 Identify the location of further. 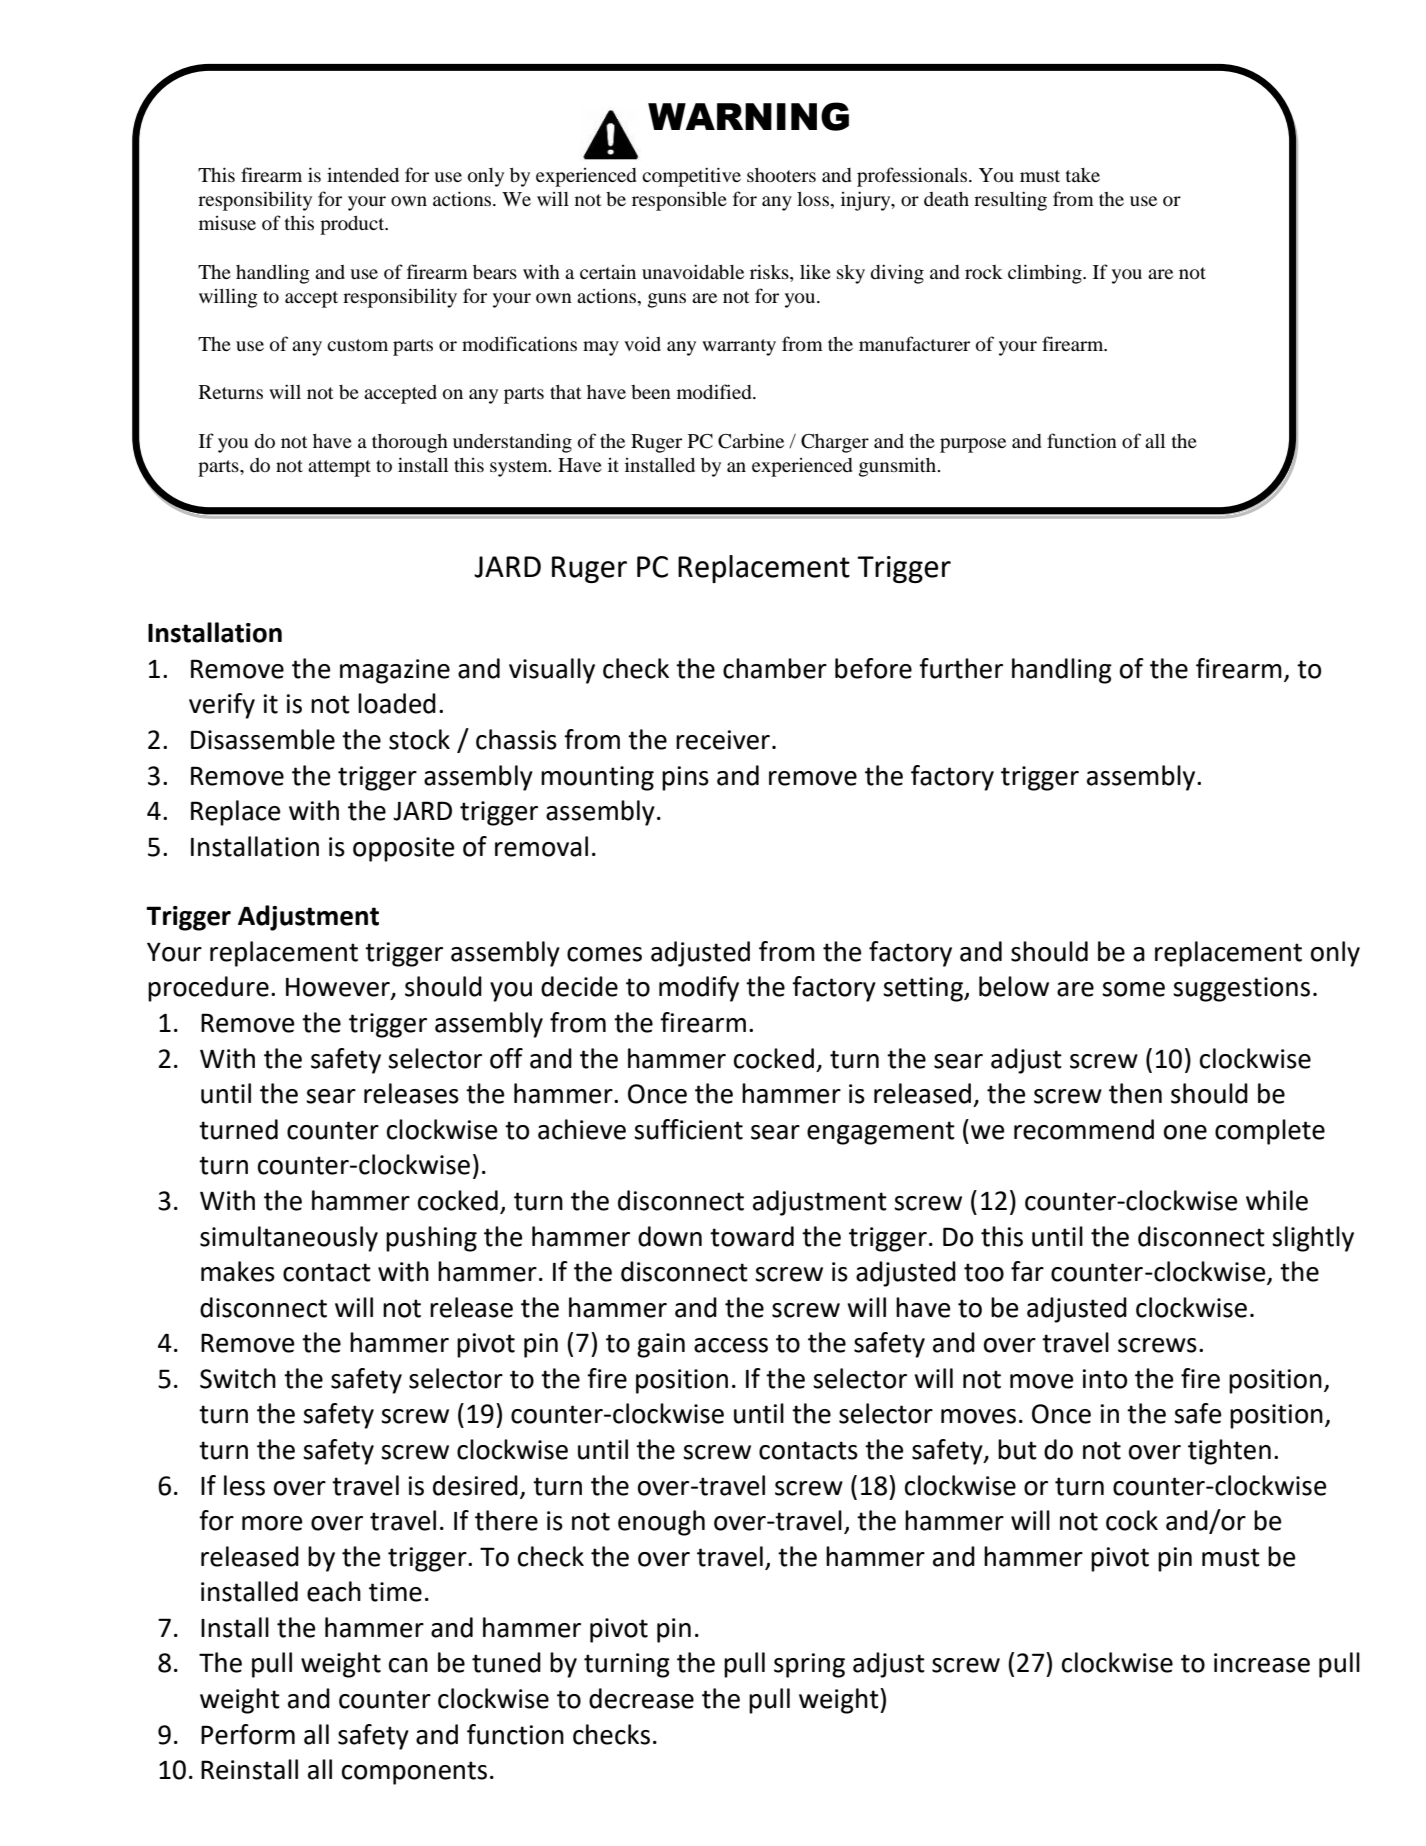
(961, 668).
